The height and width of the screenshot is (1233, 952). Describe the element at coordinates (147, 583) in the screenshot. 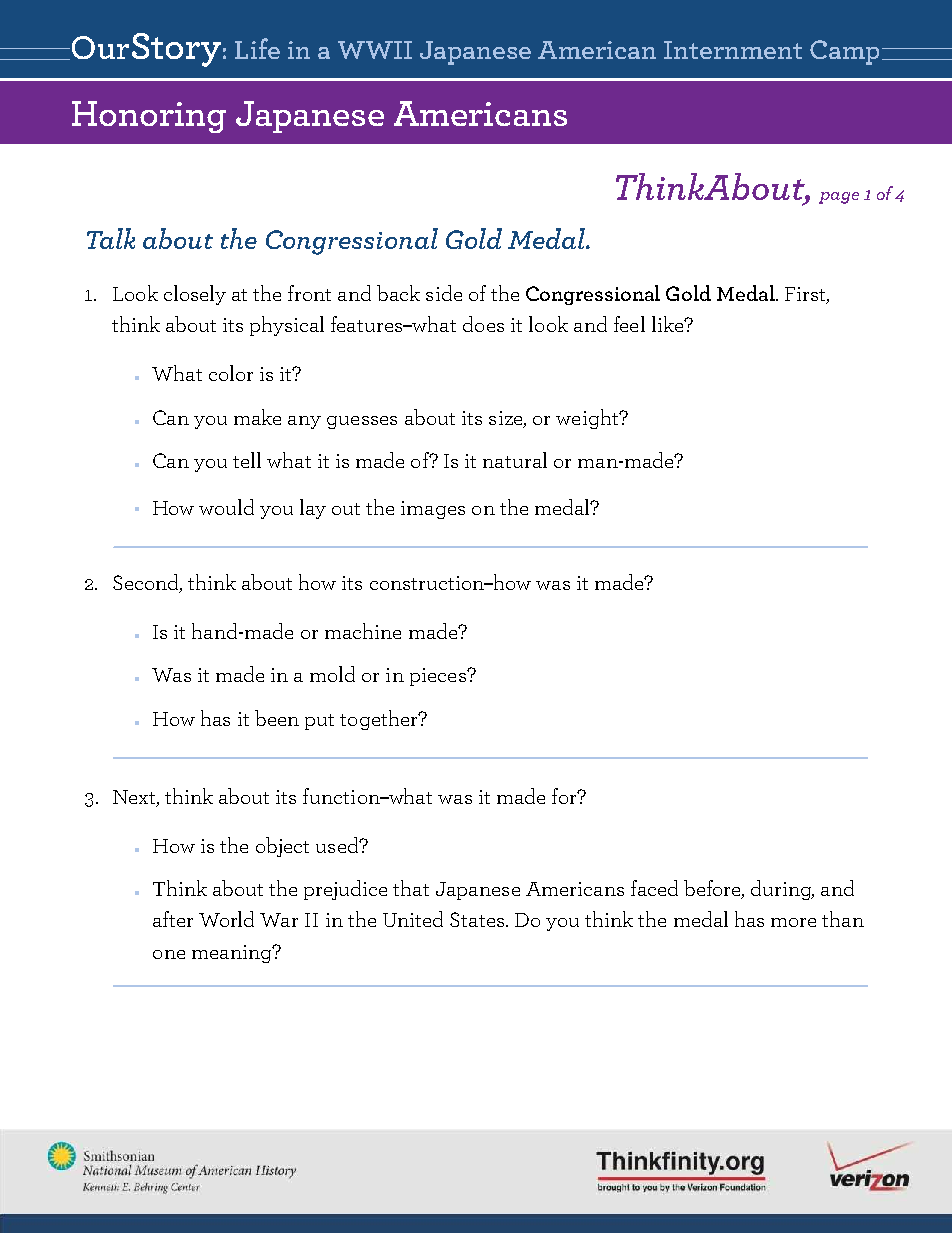

I see `Second` at that location.
